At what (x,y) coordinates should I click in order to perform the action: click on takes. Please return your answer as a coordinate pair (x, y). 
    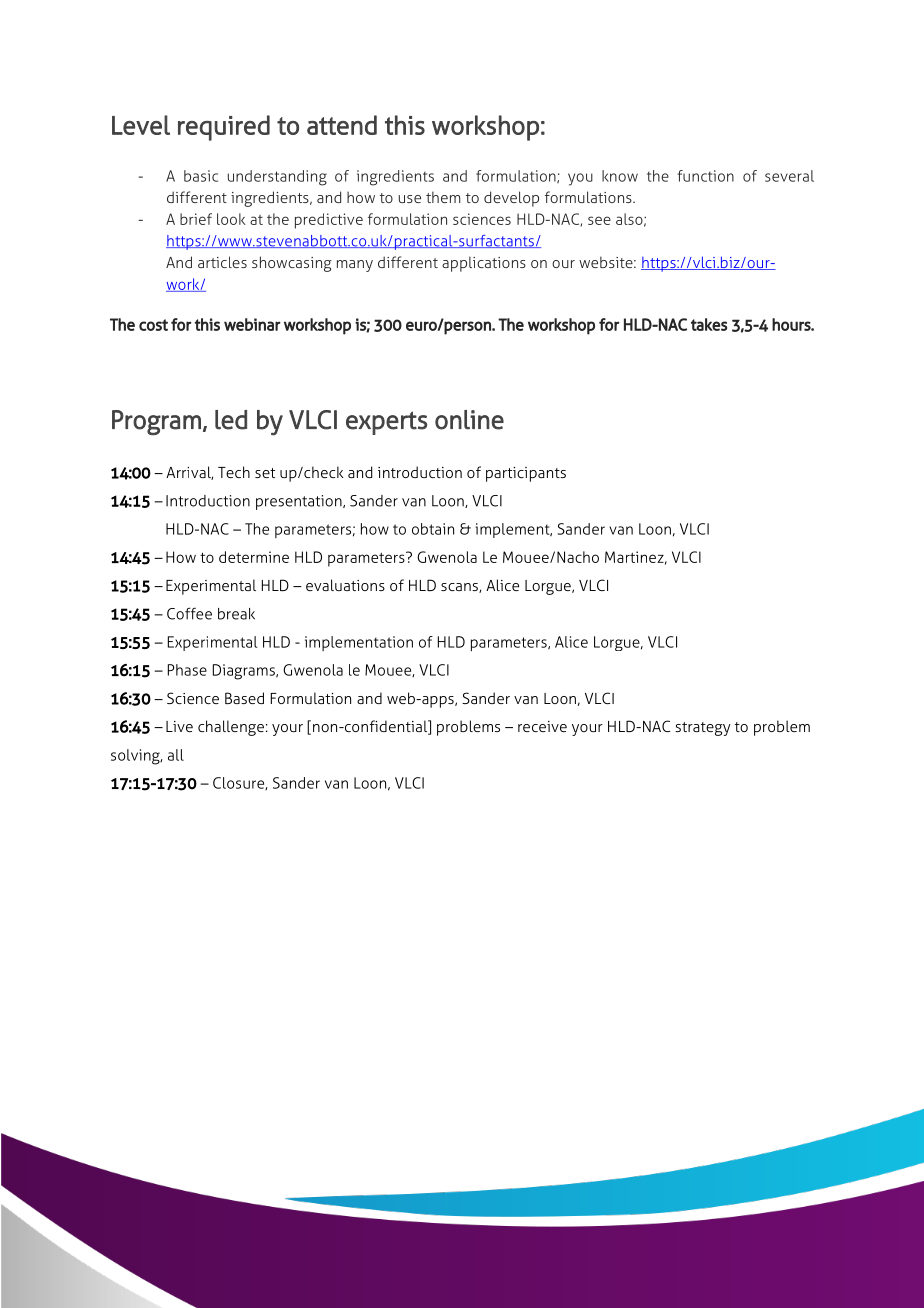
    Looking at the image, I should click on (709, 324).
